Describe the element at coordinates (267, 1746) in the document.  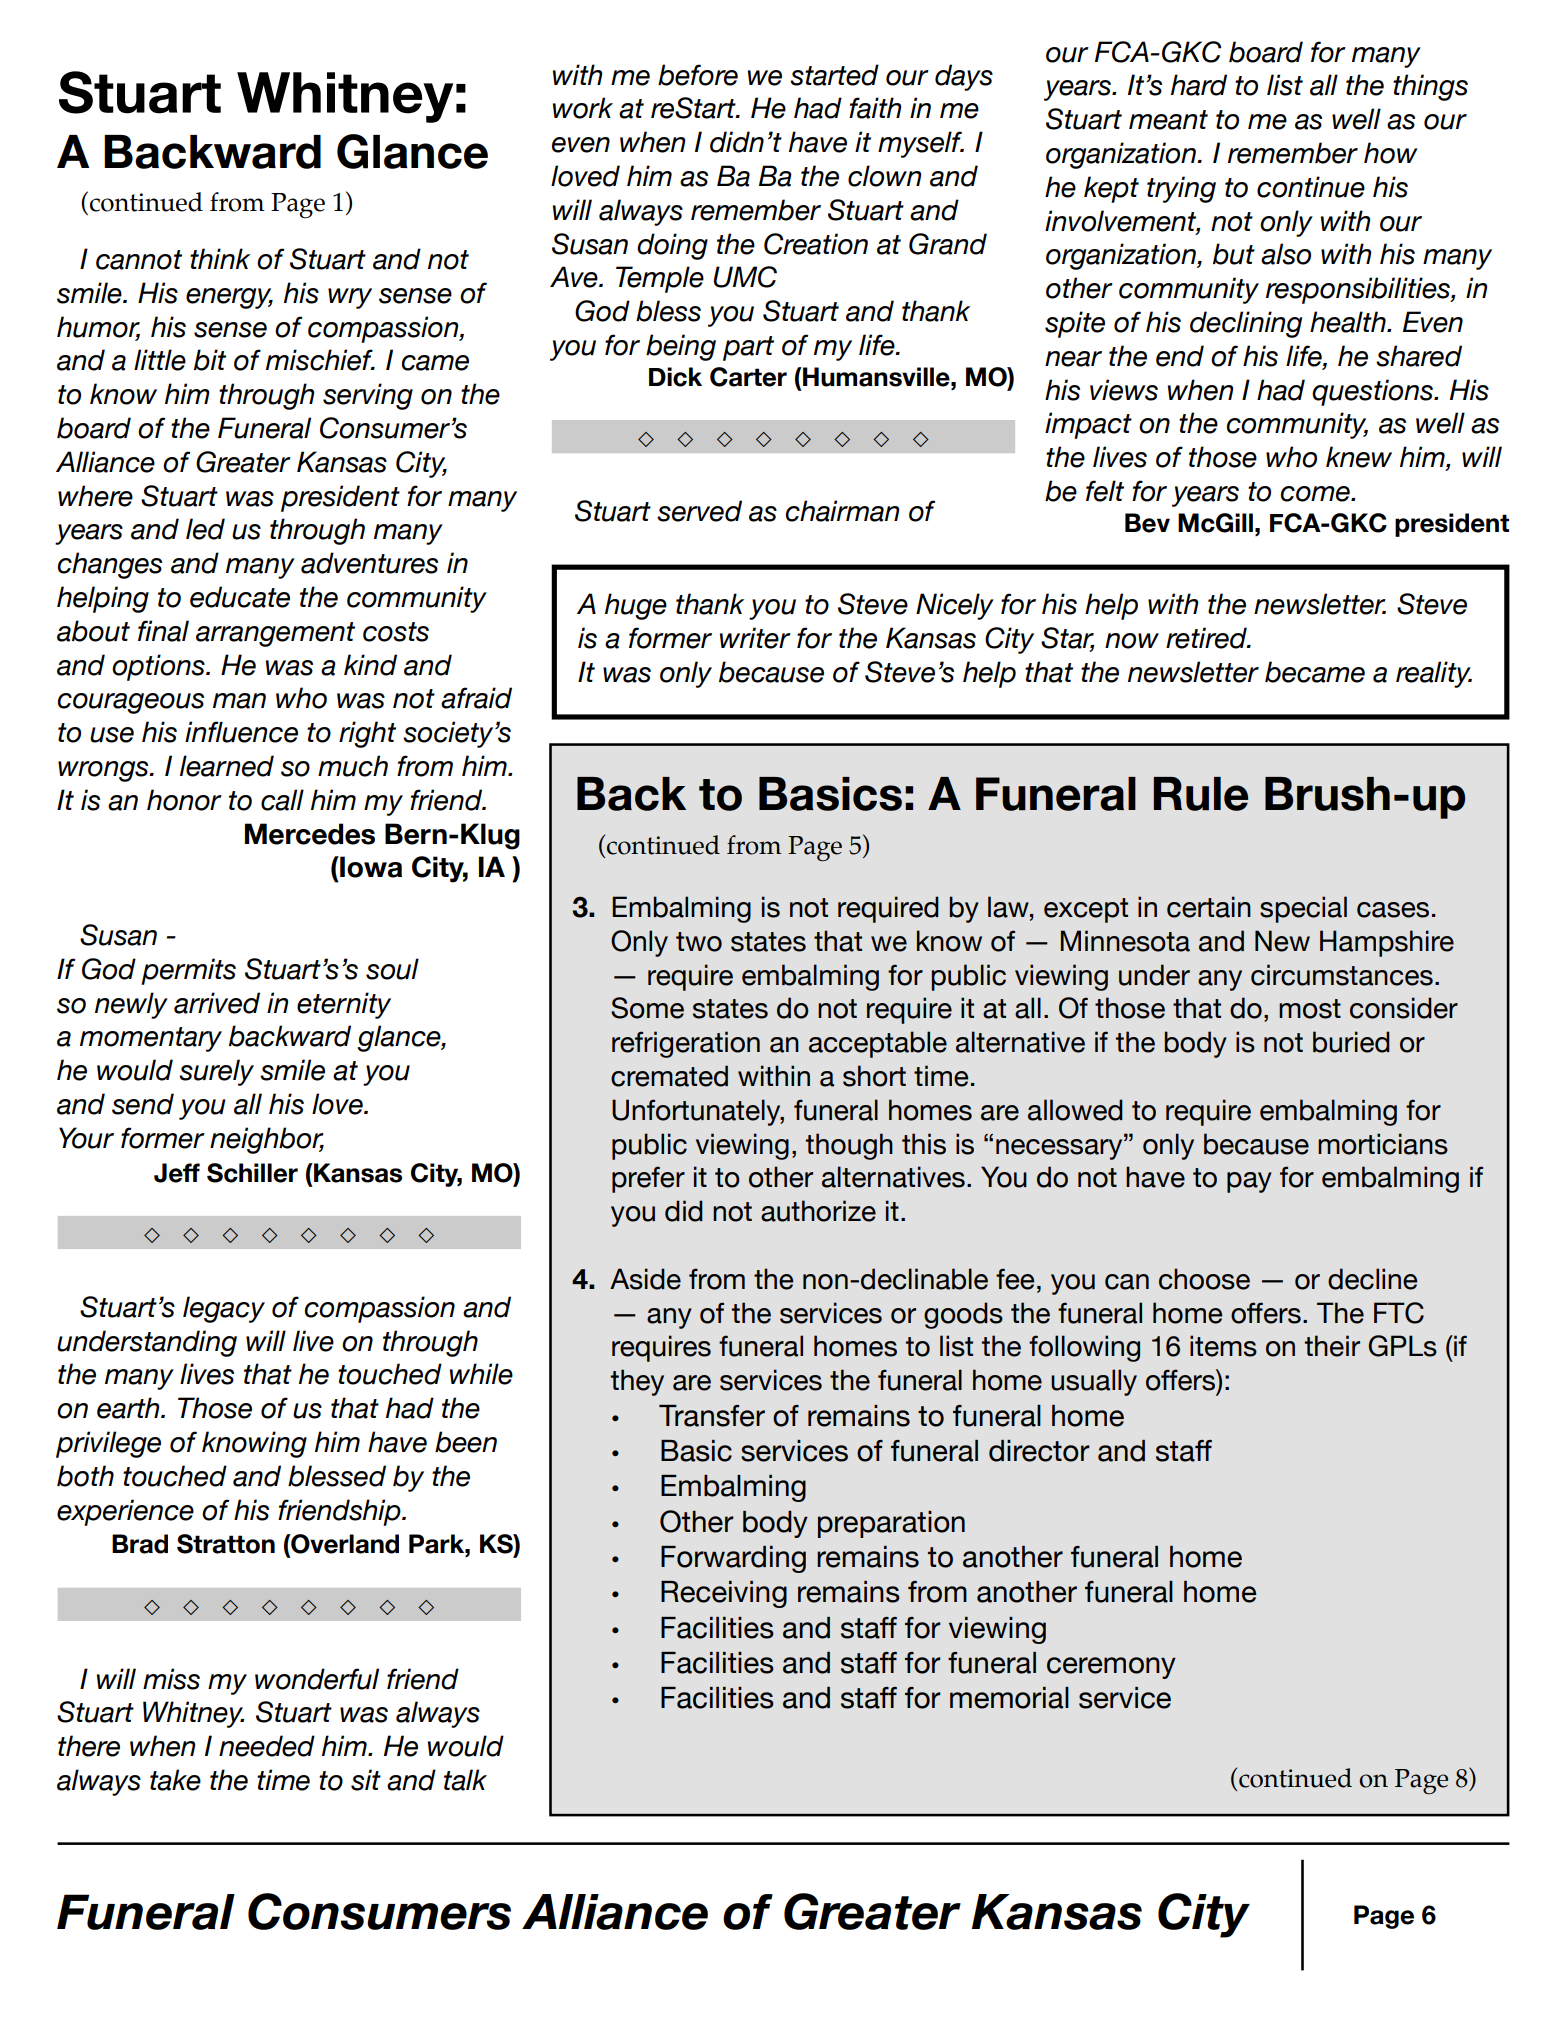
I see `needed` at that location.
